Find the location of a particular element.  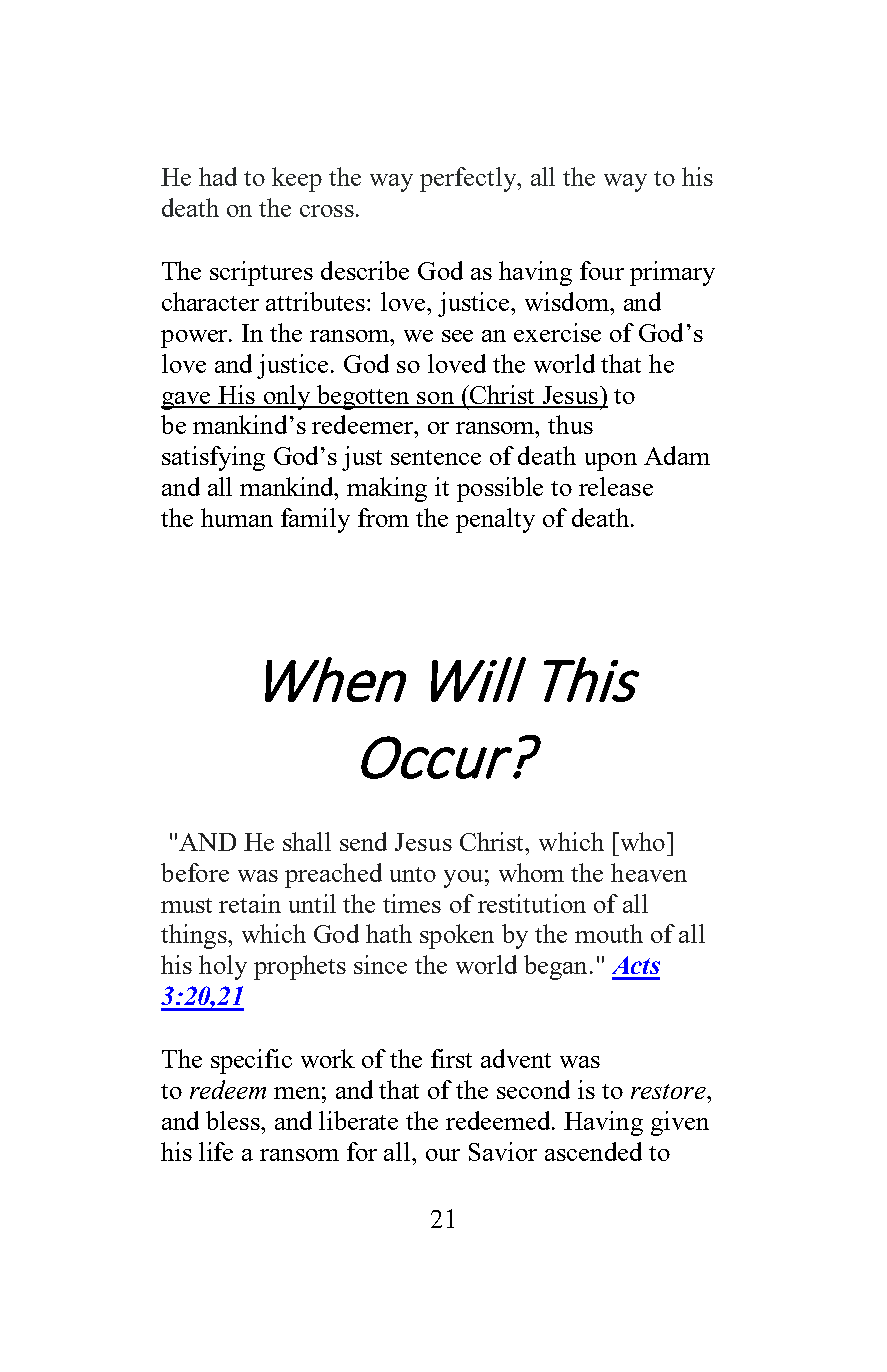

had is located at coordinates (218, 176).
